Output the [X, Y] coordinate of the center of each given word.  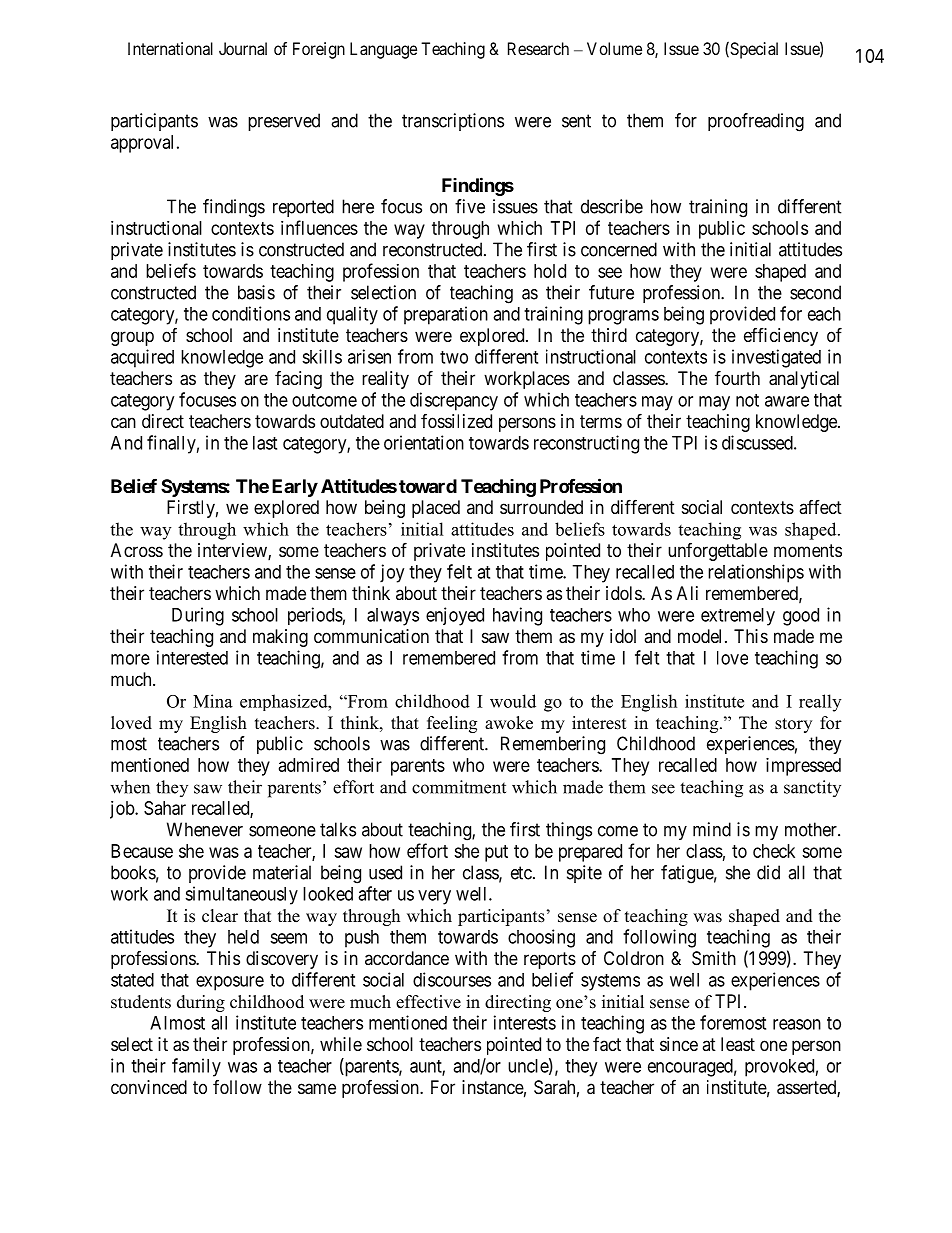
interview [233, 551]
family [196, 1067]
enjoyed [455, 616]
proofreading [756, 122]
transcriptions [453, 122]
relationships [756, 573]
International [170, 48]
